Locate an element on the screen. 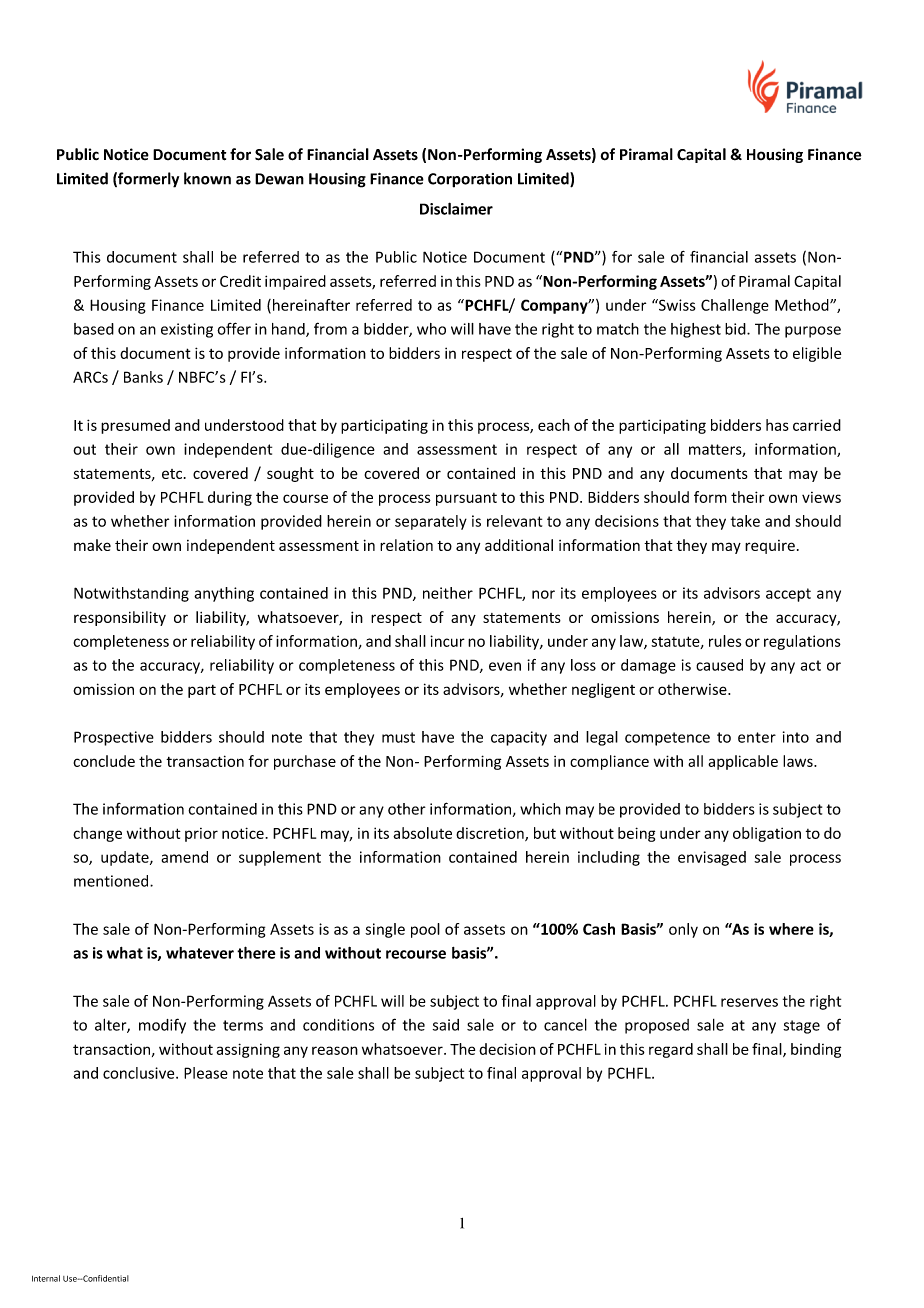 The width and height of the screenshot is (924, 1308). known is located at coordinates (207, 178).
